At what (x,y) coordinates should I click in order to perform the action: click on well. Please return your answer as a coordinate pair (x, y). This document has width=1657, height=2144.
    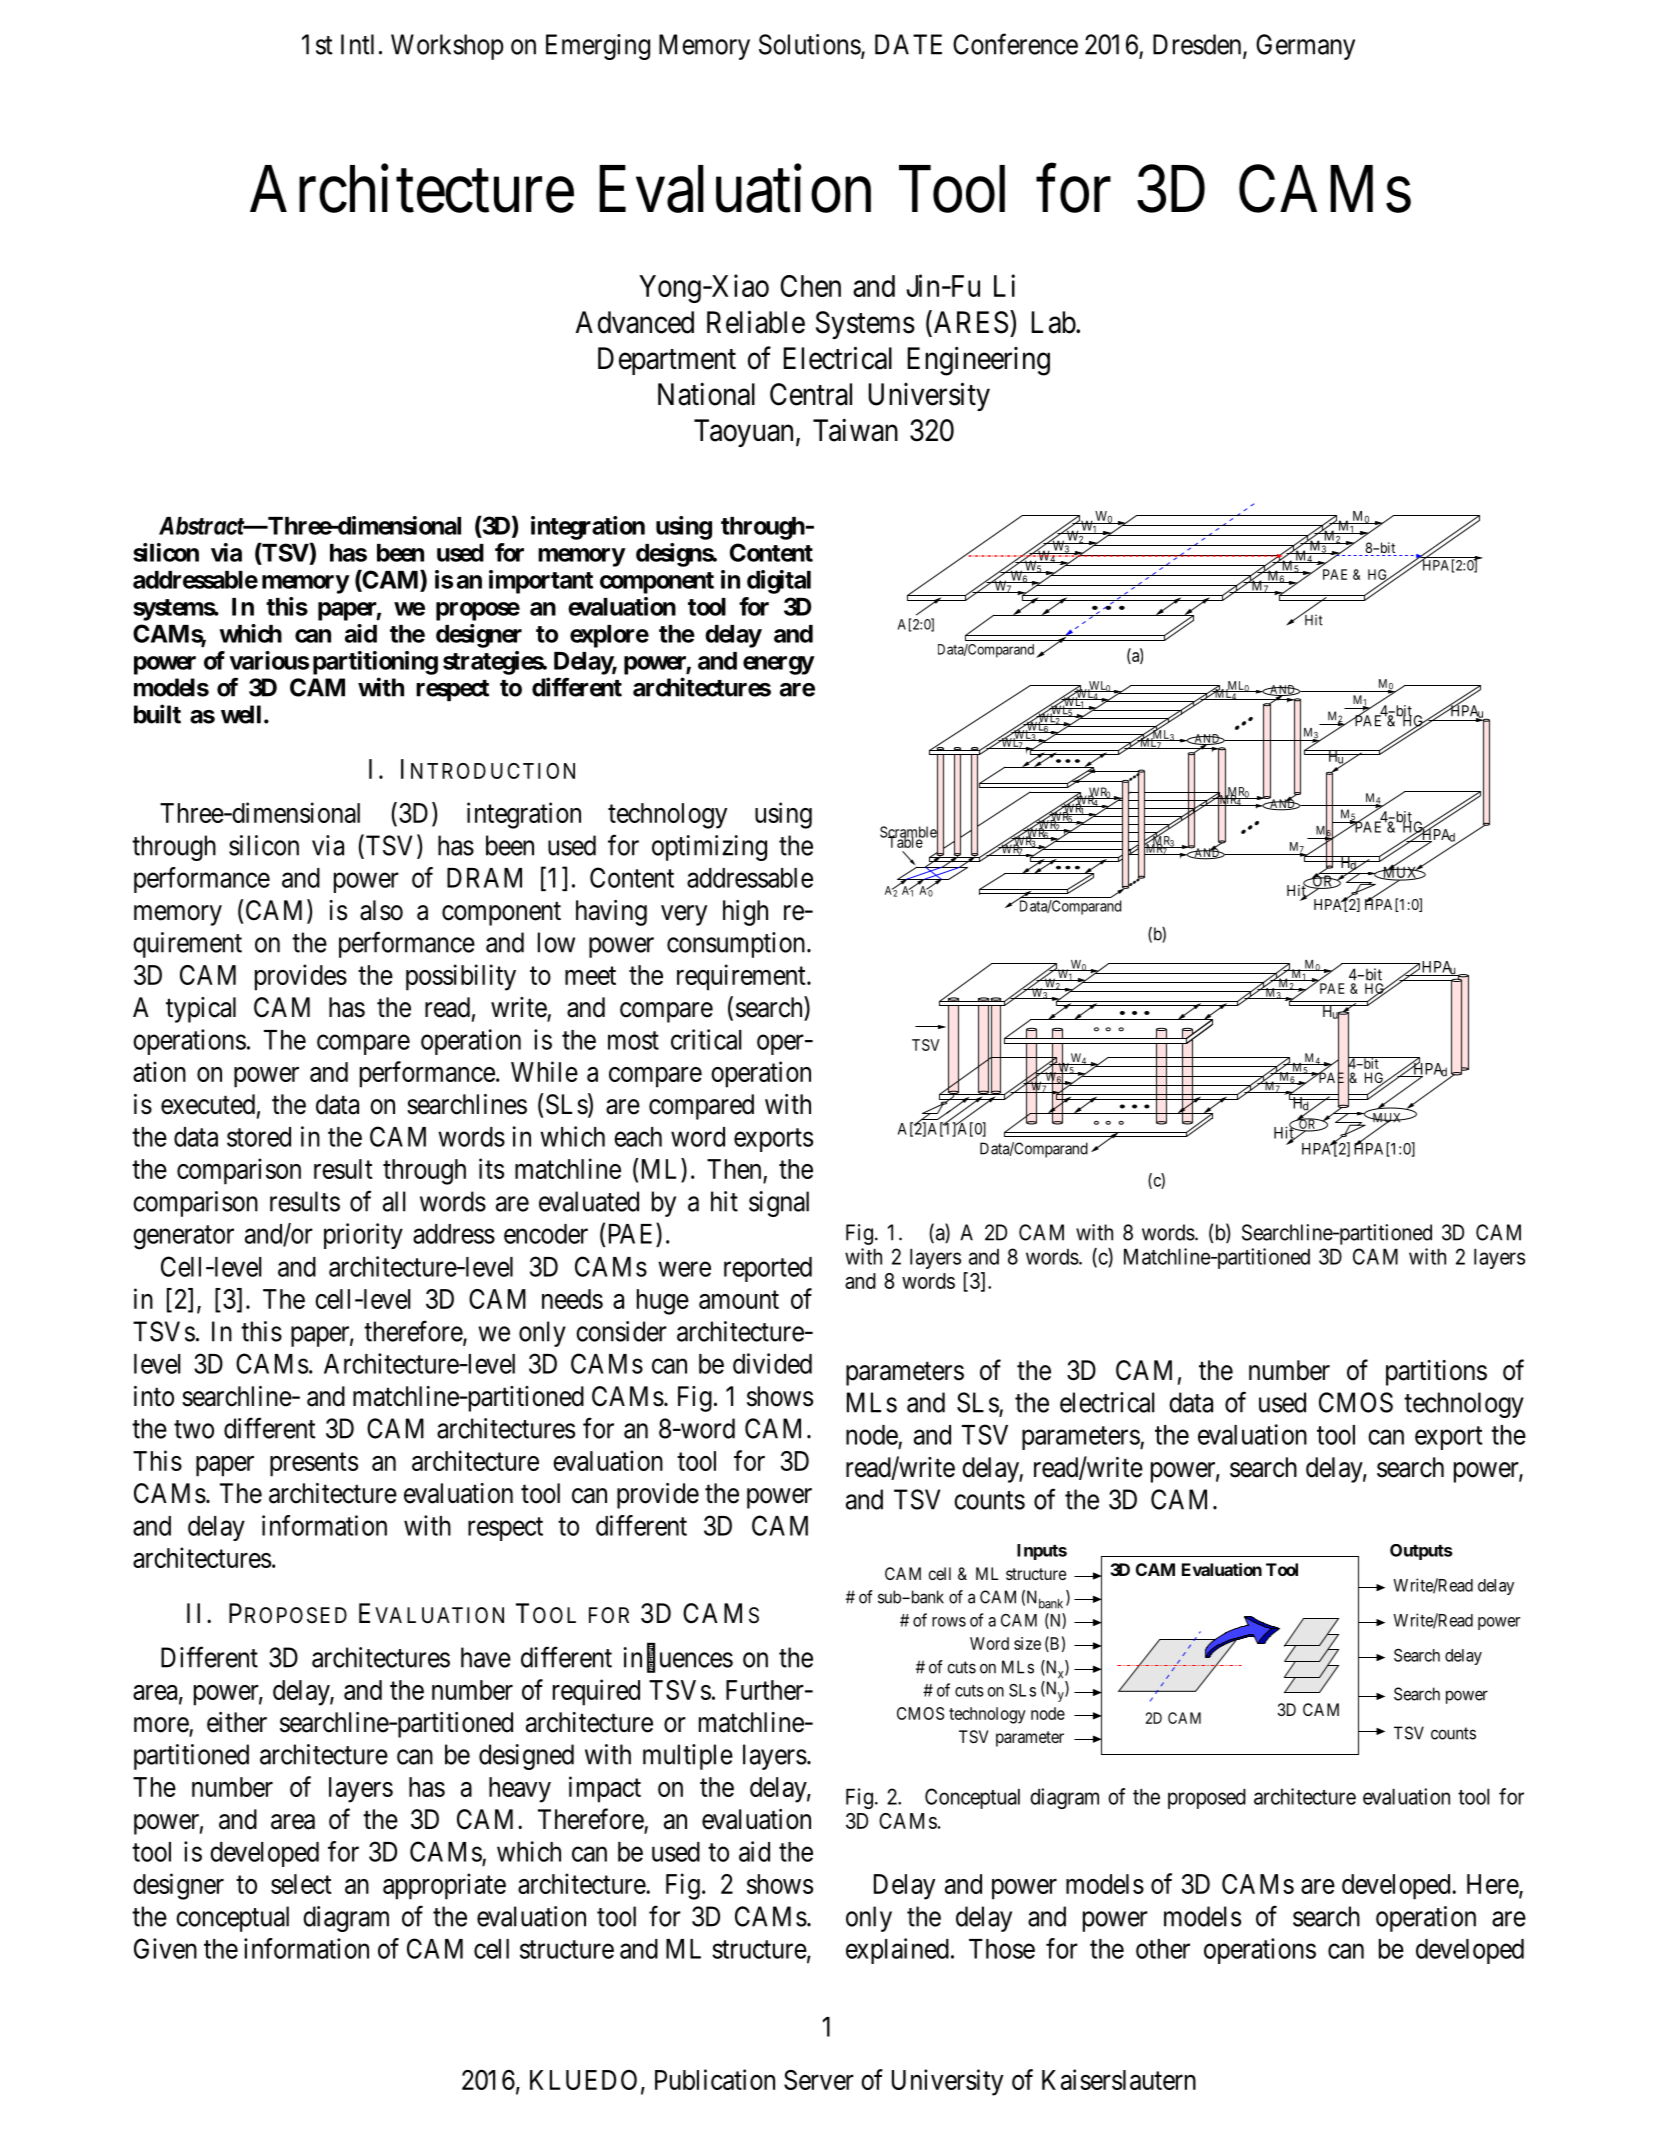
    Looking at the image, I should click on (241, 714).
